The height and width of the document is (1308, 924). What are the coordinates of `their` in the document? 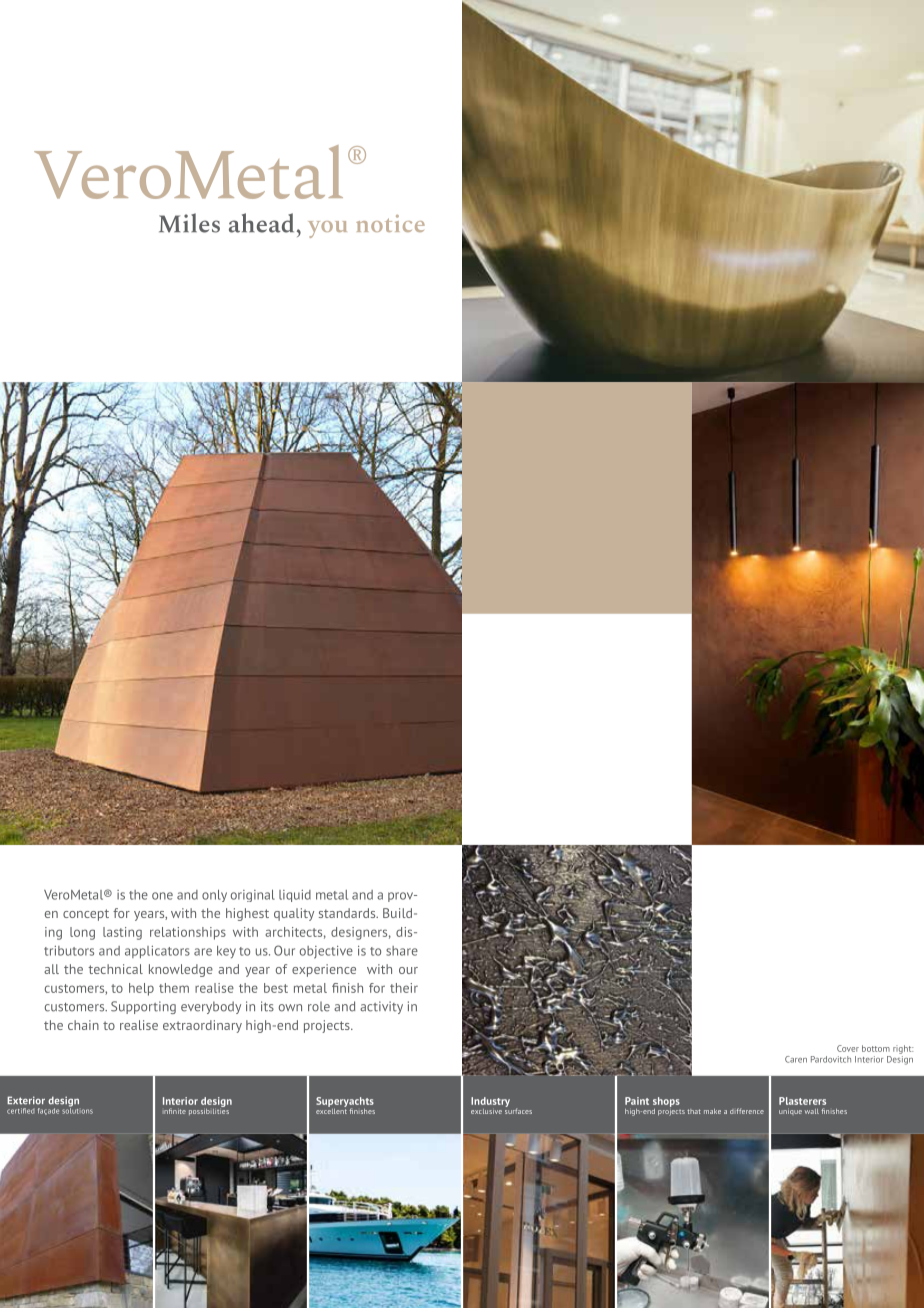 It's located at (404, 988).
